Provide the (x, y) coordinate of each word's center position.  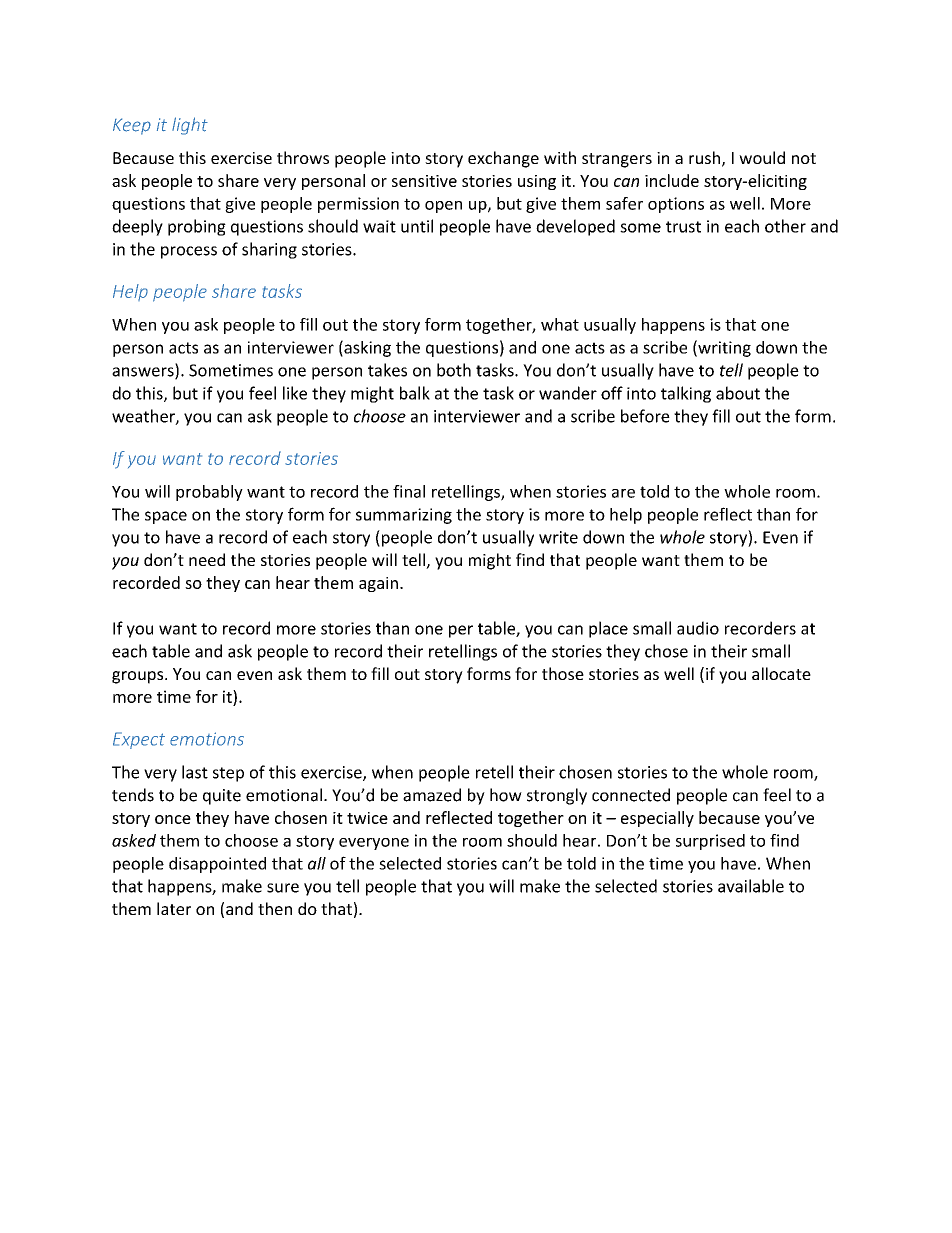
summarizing (404, 516)
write (558, 537)
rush (704, 157)
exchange (503, 159)
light (190, 126)
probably (209, 493)
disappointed (217, 865)
